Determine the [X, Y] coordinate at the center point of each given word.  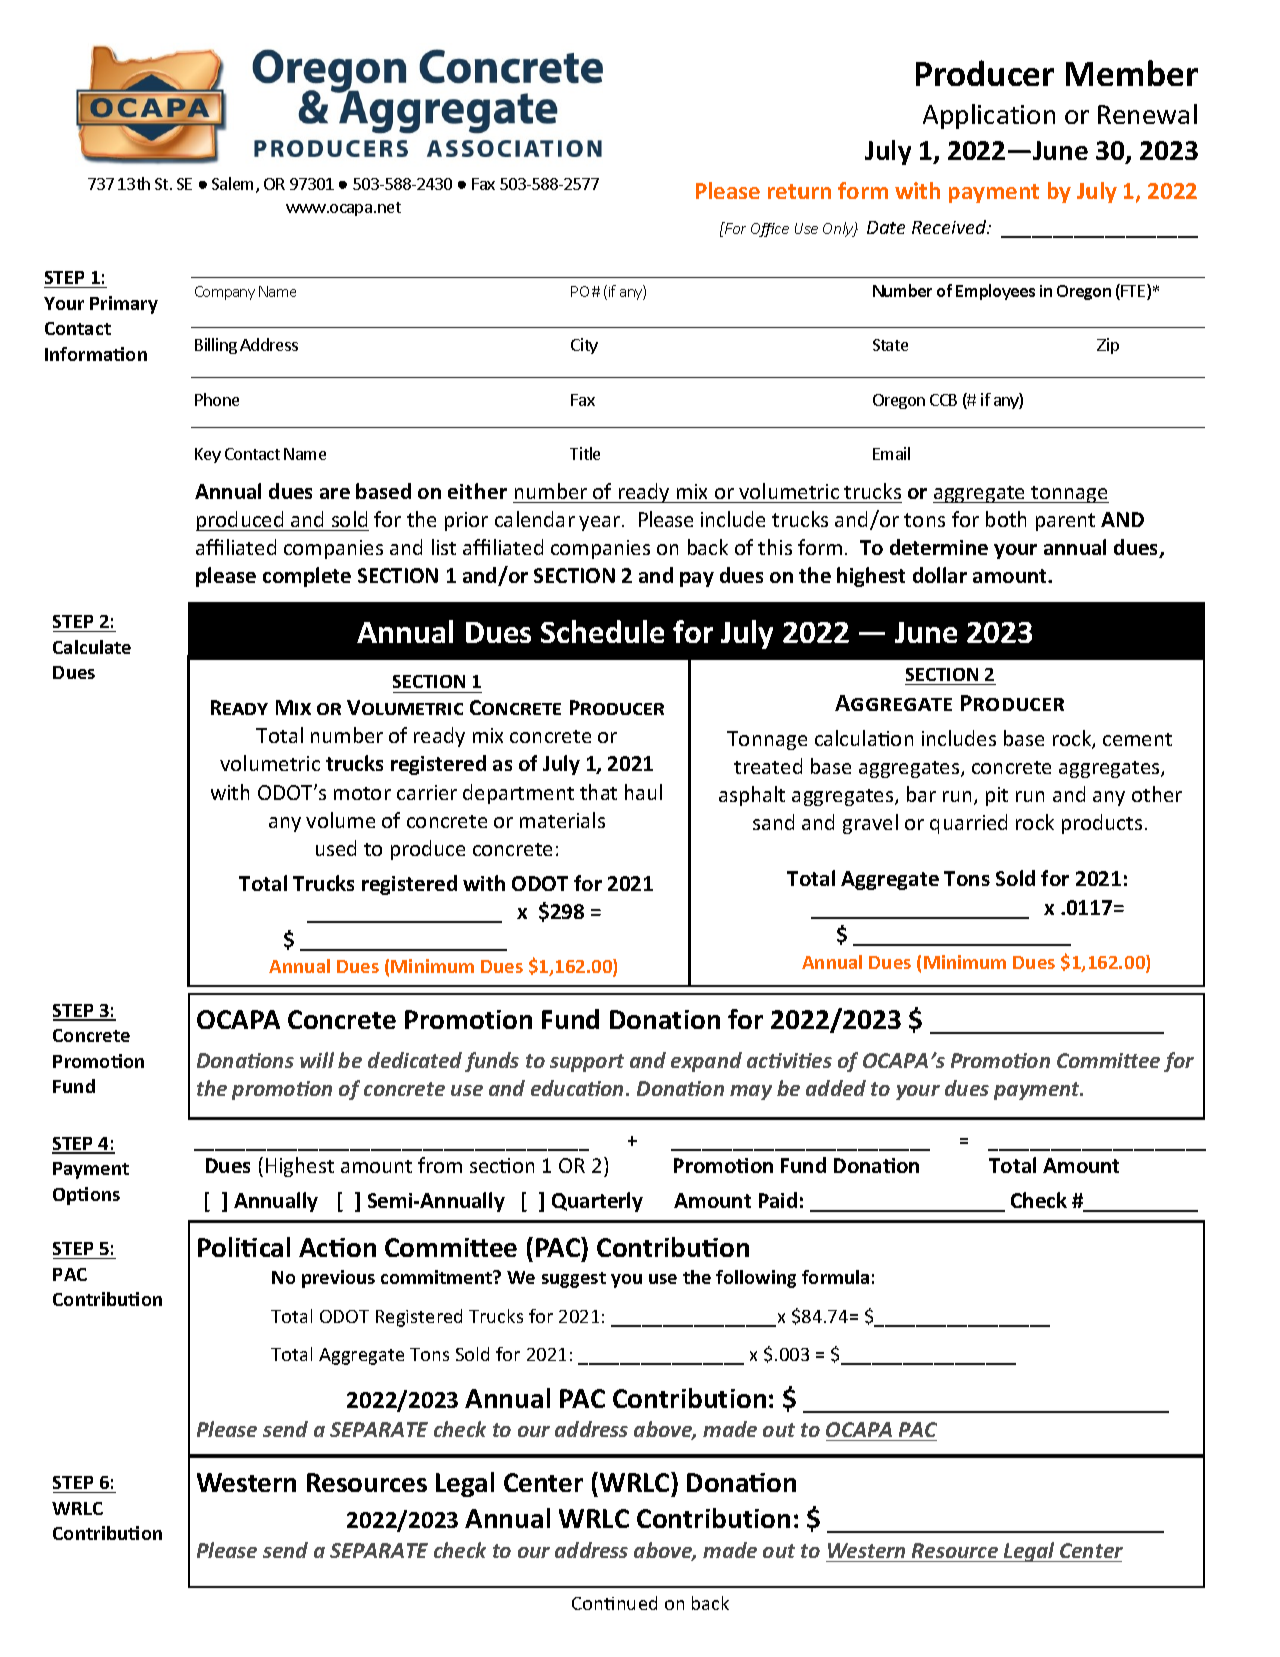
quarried [968, 824]
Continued [614, 1603]
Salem [234, 185]
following [756, 1279]
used [336, 848]
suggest [574, 1280]
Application [989, 116]
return [799, 191]
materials [562, 820]
